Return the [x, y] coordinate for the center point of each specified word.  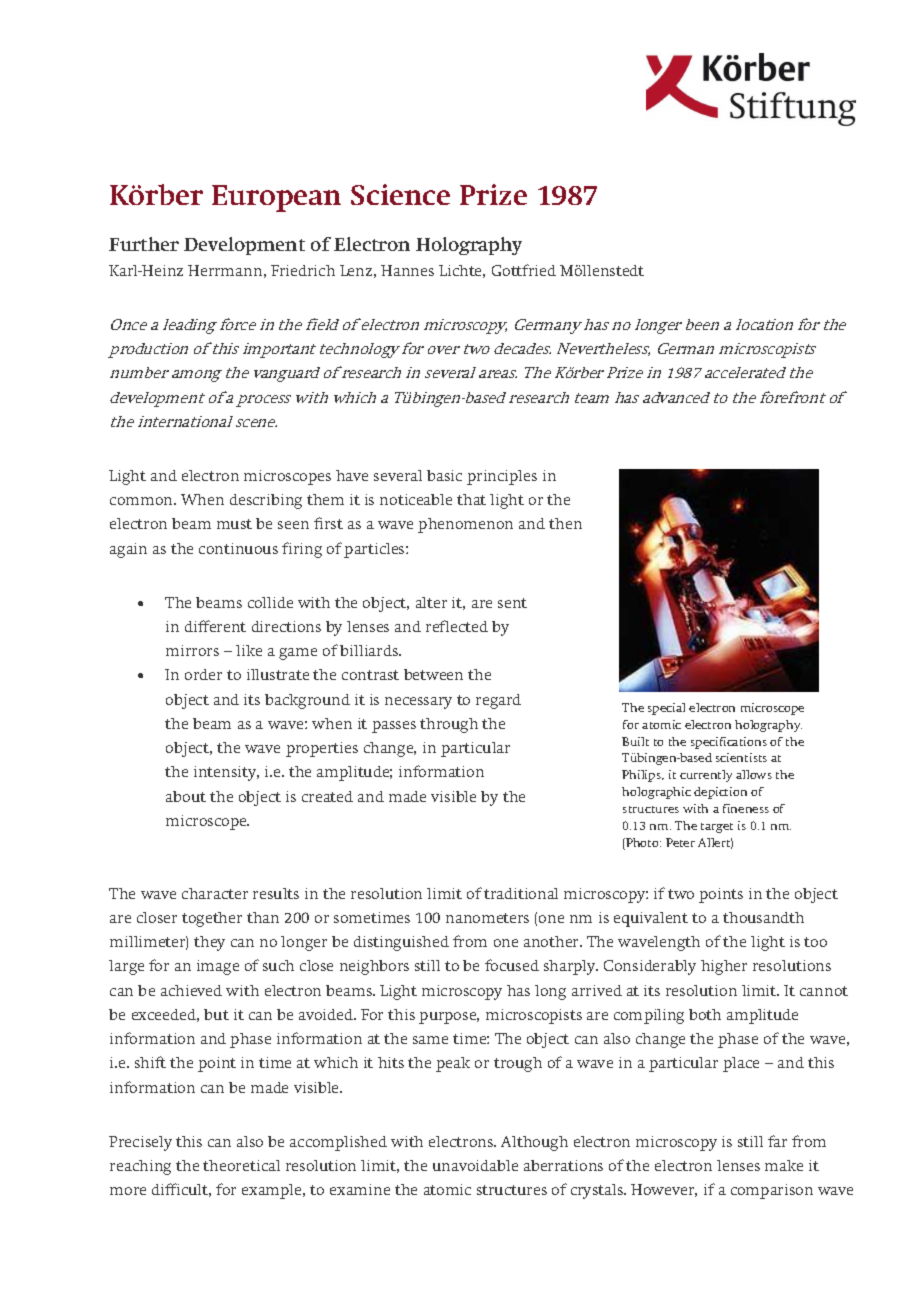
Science [400, 194]
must [234, 524]
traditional [521, 893]
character [215, 893]
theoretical [241, 1165]
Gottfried [524, 270]
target [717, 828]
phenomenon [465, 525]
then [565, 523]
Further [144, 244]
